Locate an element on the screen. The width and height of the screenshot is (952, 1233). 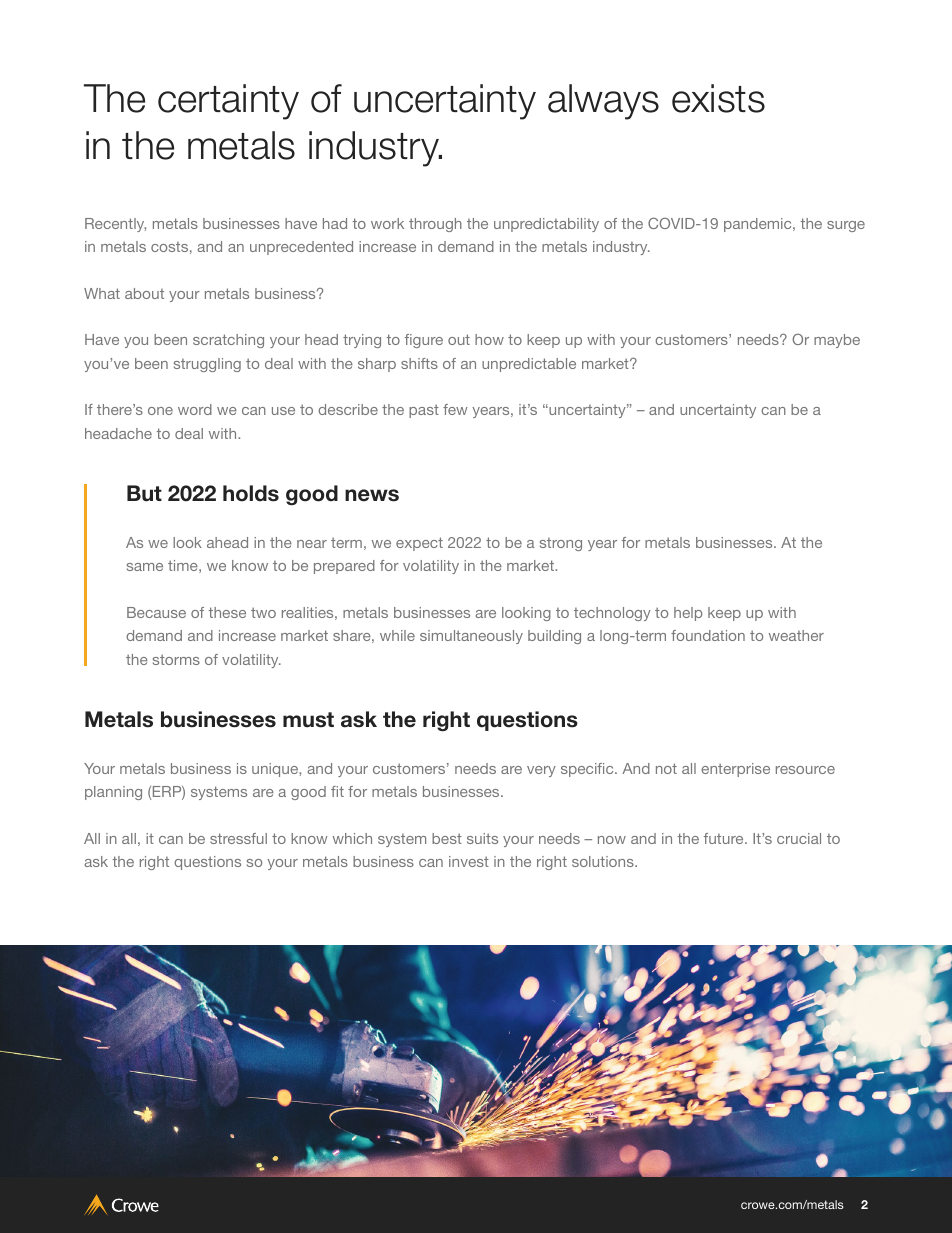
stressful is located at coordinates (238, 838).
